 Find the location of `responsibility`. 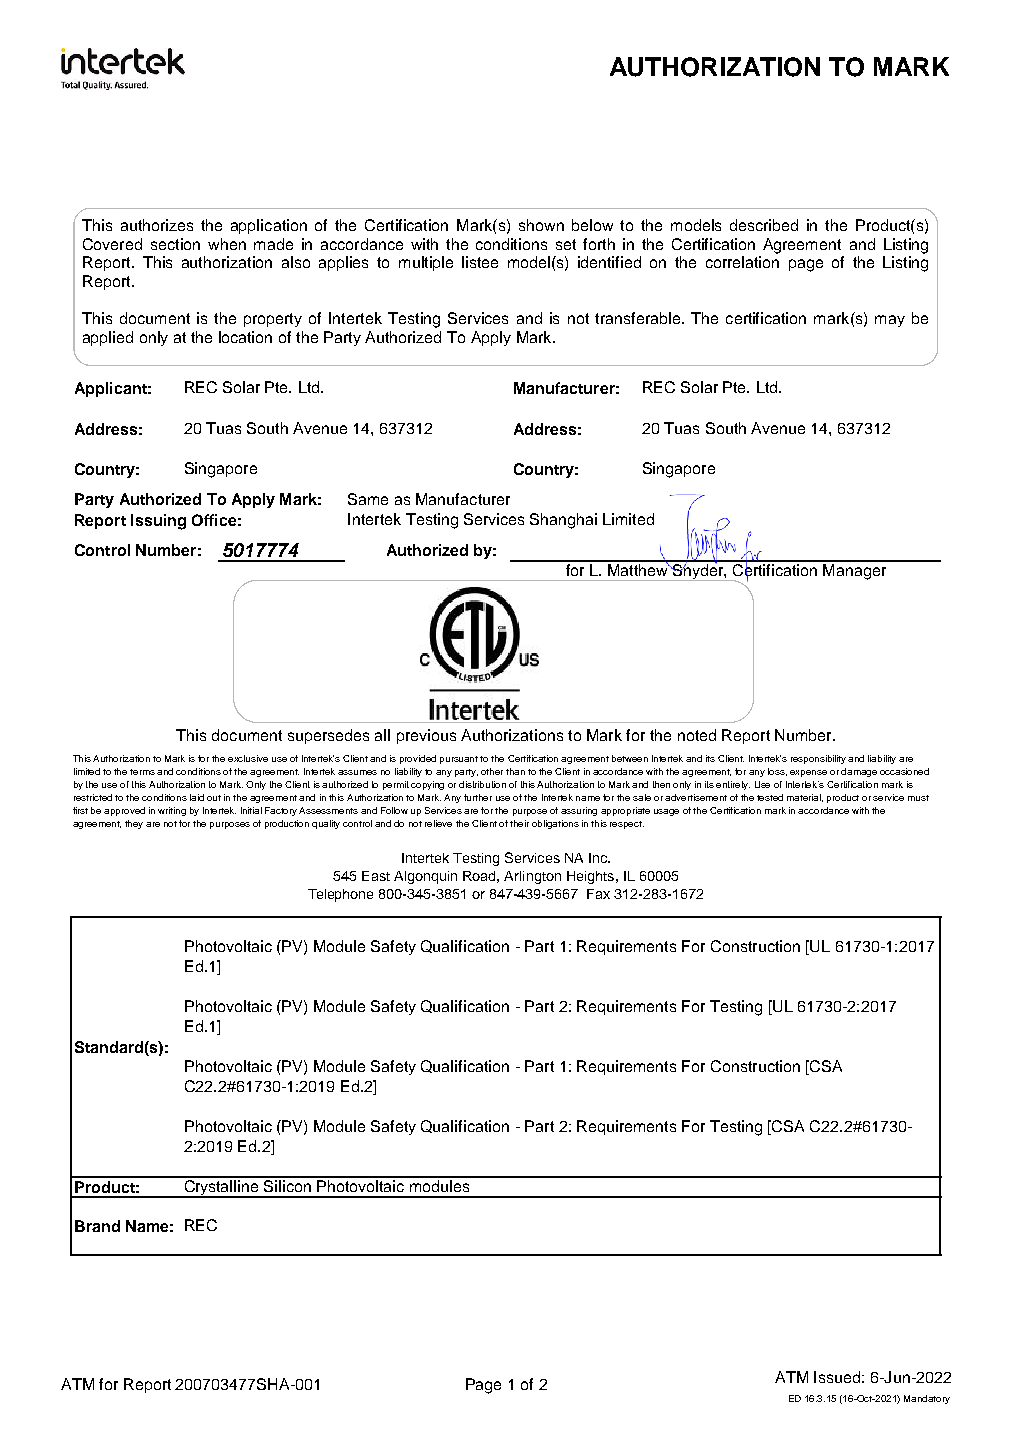

responsibility is located at coordinates (820, 759).
